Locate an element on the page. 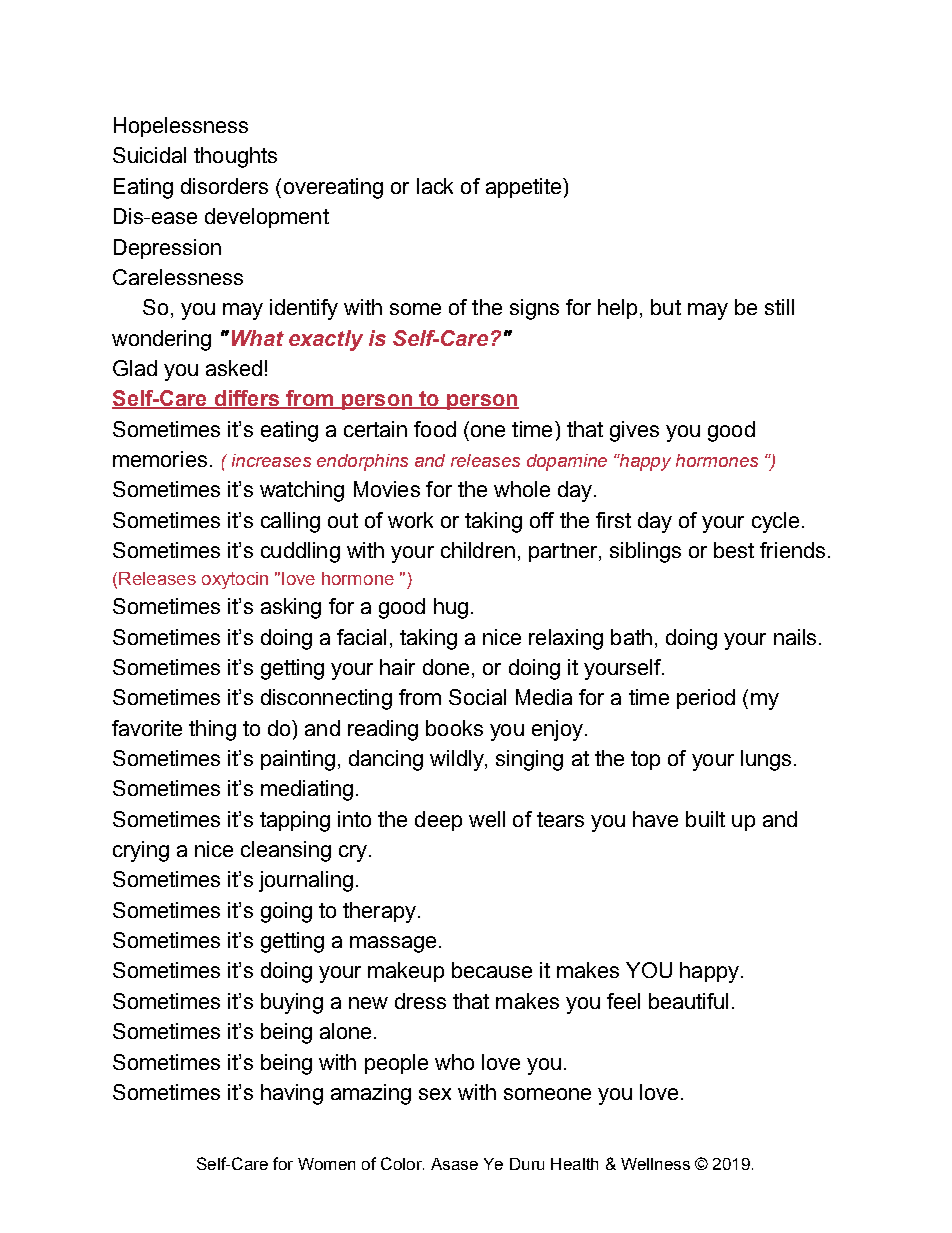 The width and height of the page is (952, 1233). thoughts is located at coordinates (235, 157).
